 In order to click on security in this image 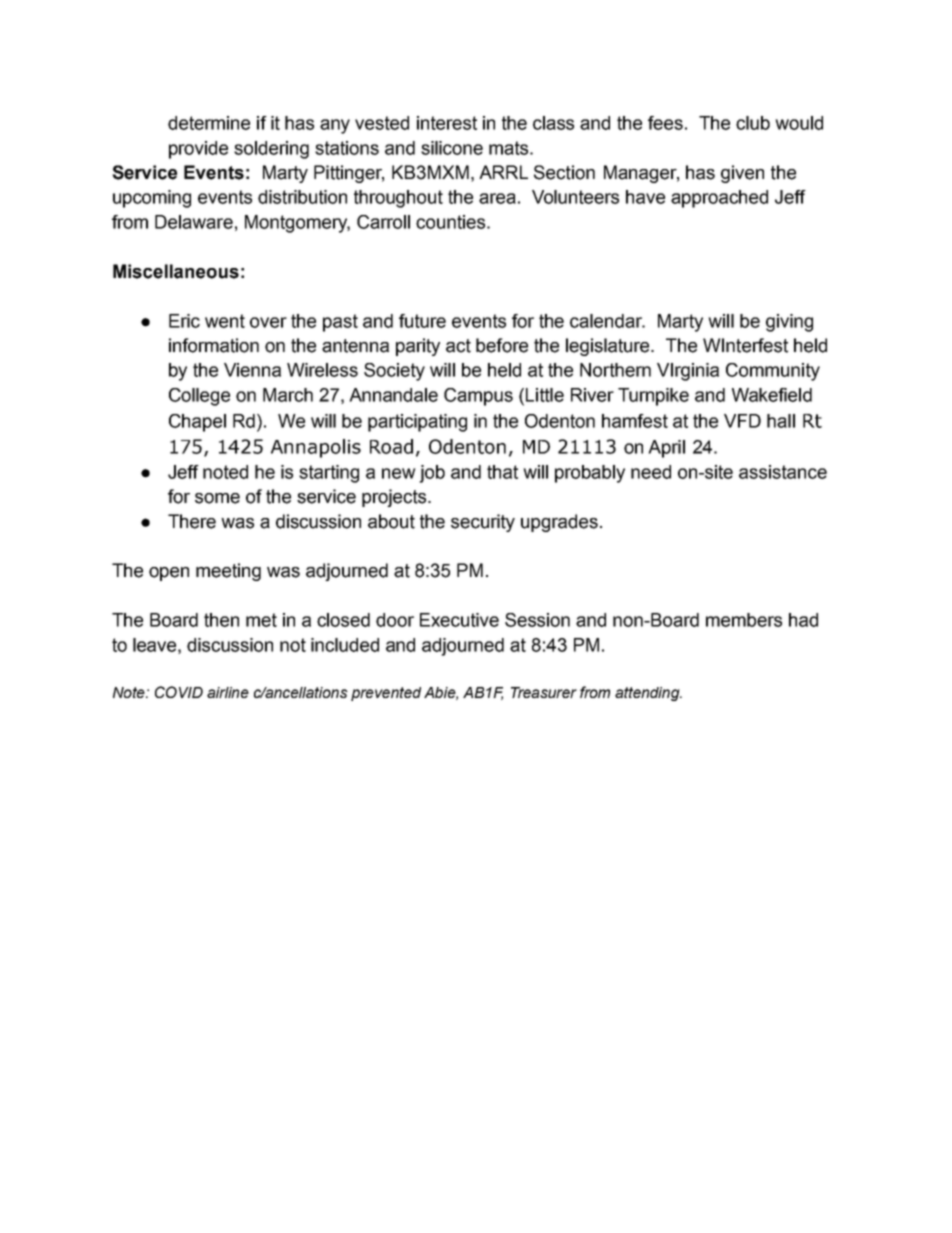, I will do `click(483, 523)`.
